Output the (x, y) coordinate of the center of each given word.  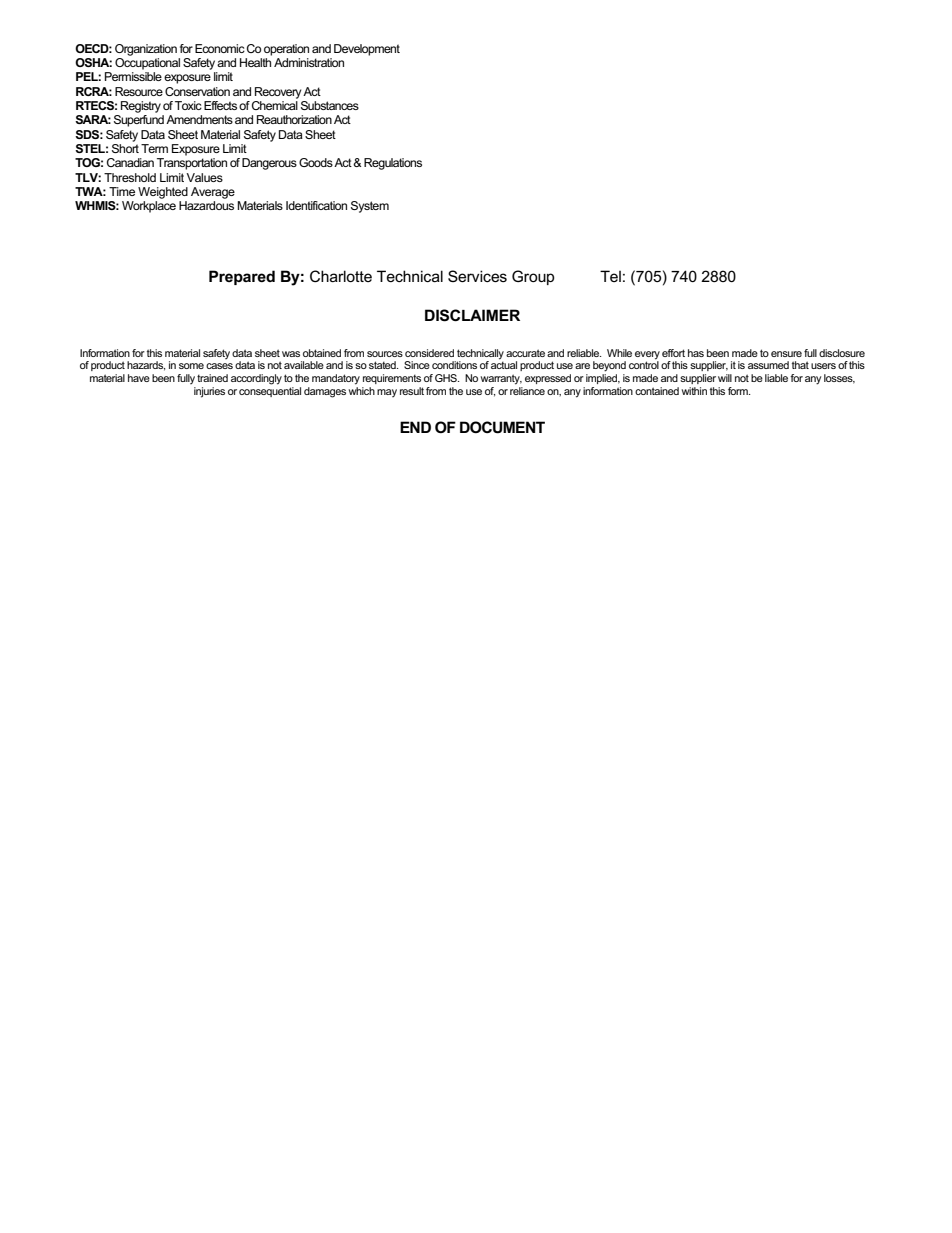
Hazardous (206, 205)
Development (367, 50)
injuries (209, 392)
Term (154, 148)
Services (477, 276)
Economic (220, 48)
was (291, 354)
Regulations (393, 164)
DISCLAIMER (472, 315)
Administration (309, 62)
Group (533, 277)
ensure (786, 354)
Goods (316, 162)
